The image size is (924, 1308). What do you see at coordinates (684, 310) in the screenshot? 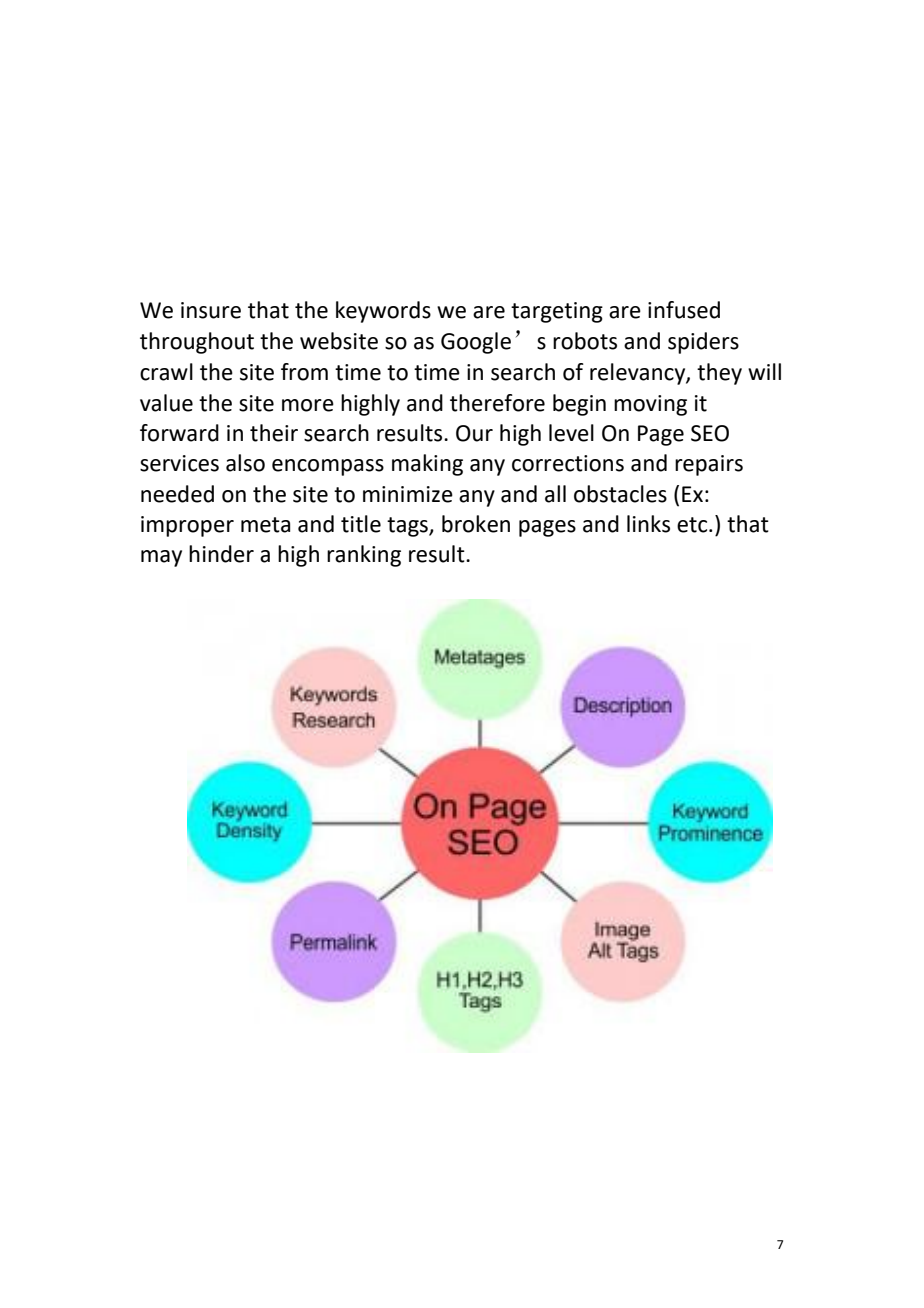
I see `infused` at bounding box center [684, 310].
